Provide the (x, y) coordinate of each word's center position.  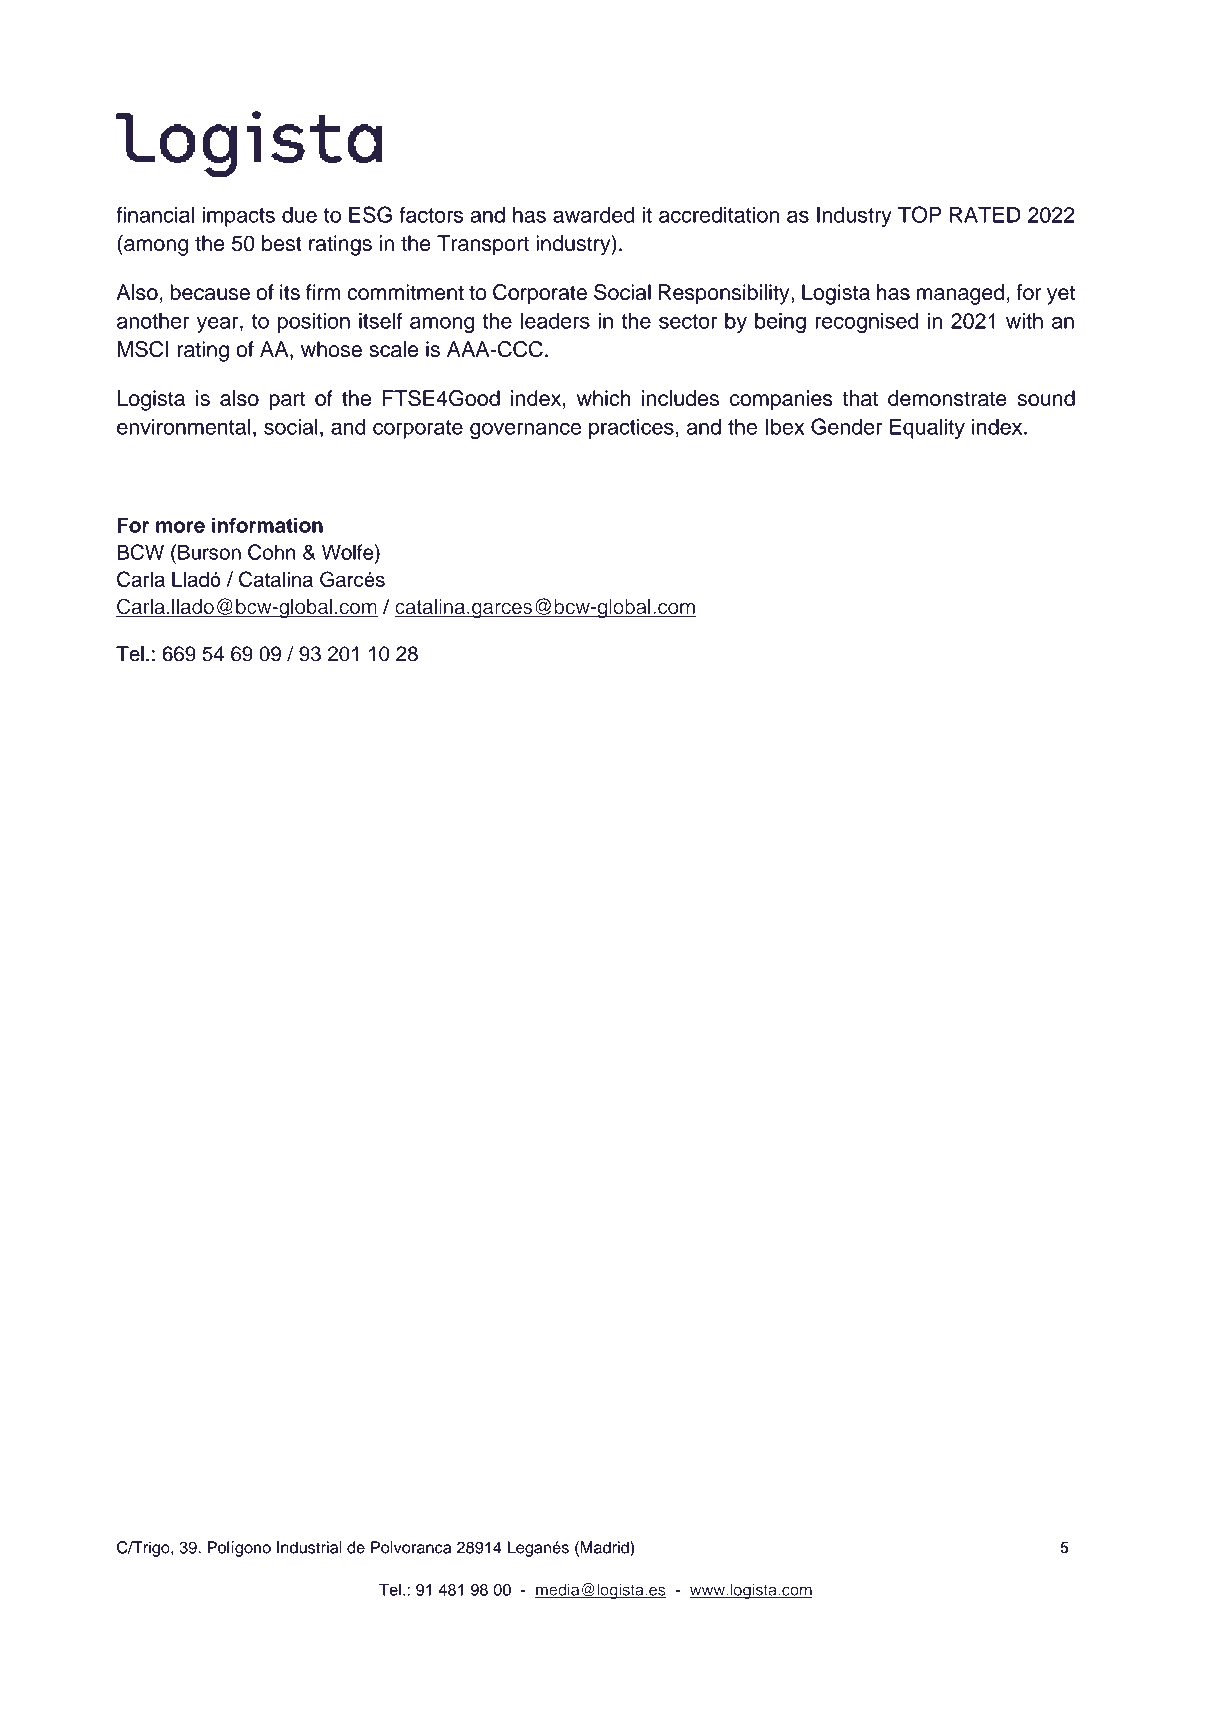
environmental (184, 427)
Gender (846, 426)
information (267, 525)
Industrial (309, 1547)
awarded (593, 215)
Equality (927, 429)
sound (1046, 398)
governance (525, 430)
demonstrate (947, 398)
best (282, 243)
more (180, 527)
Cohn (272, 552)
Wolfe (349, 552)
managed (960, 294)
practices (631, 429)
